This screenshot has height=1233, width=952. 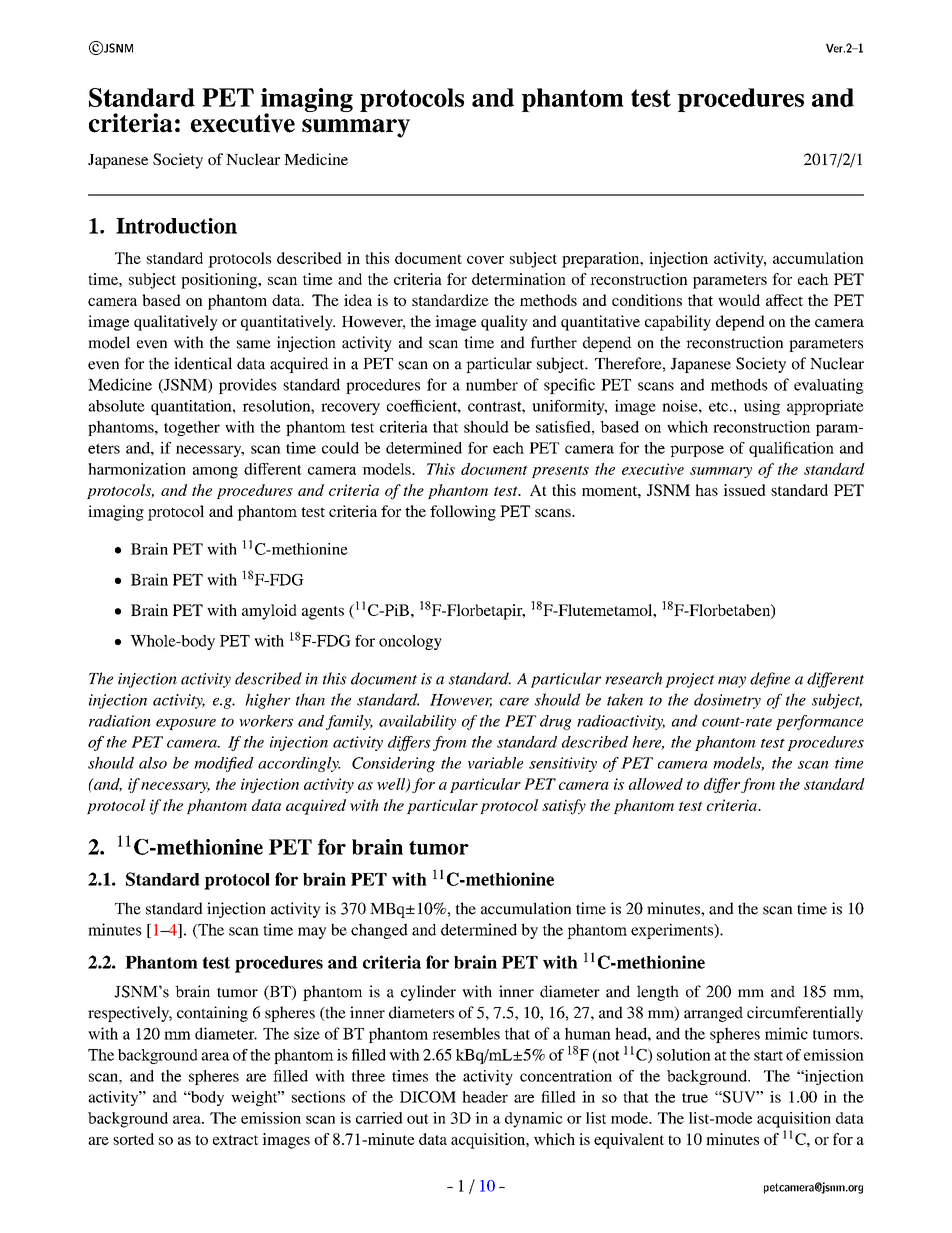 I want to click on containing, so click(x=212, y=1014).
